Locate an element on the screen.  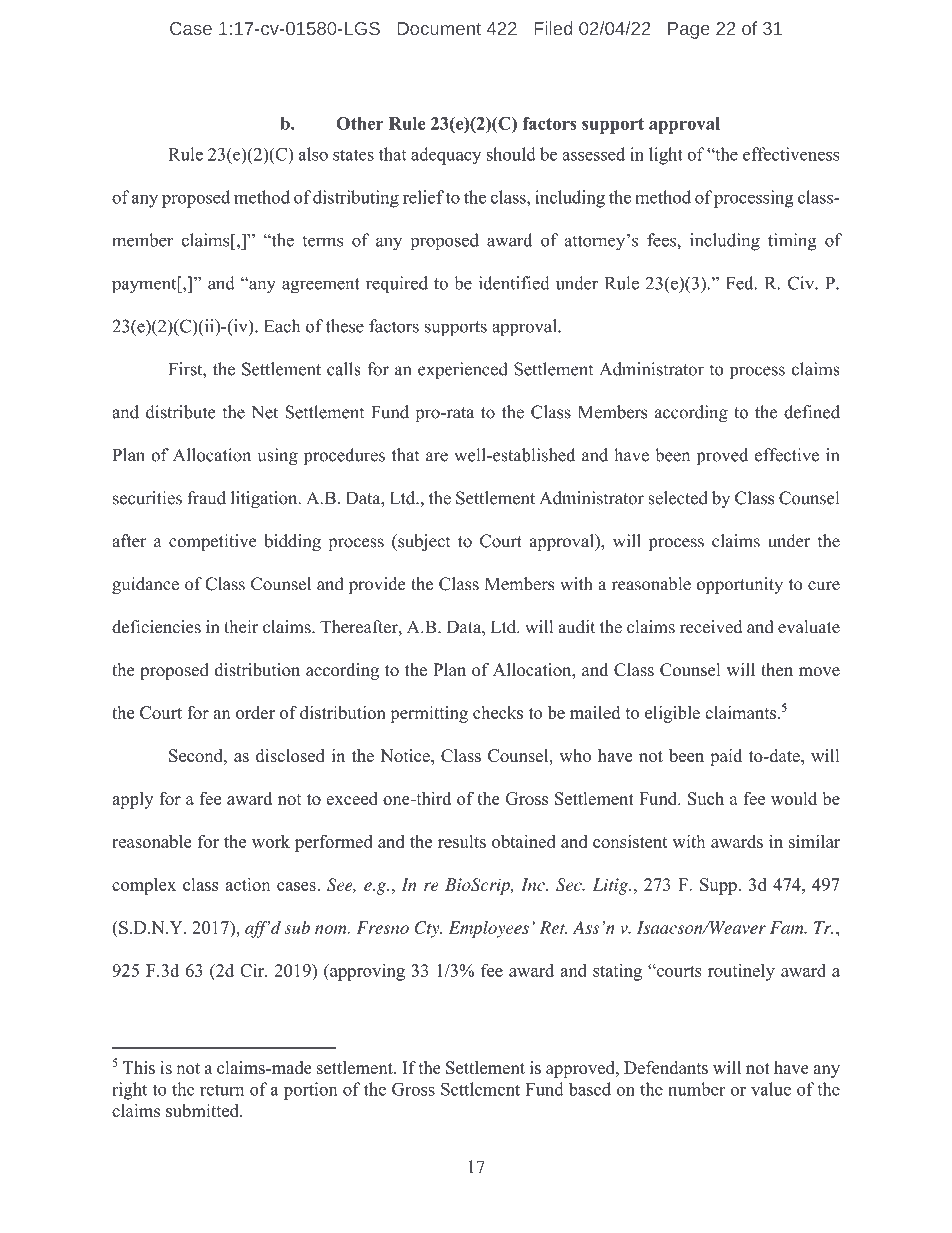
also is located at coordinates (313, 154).
